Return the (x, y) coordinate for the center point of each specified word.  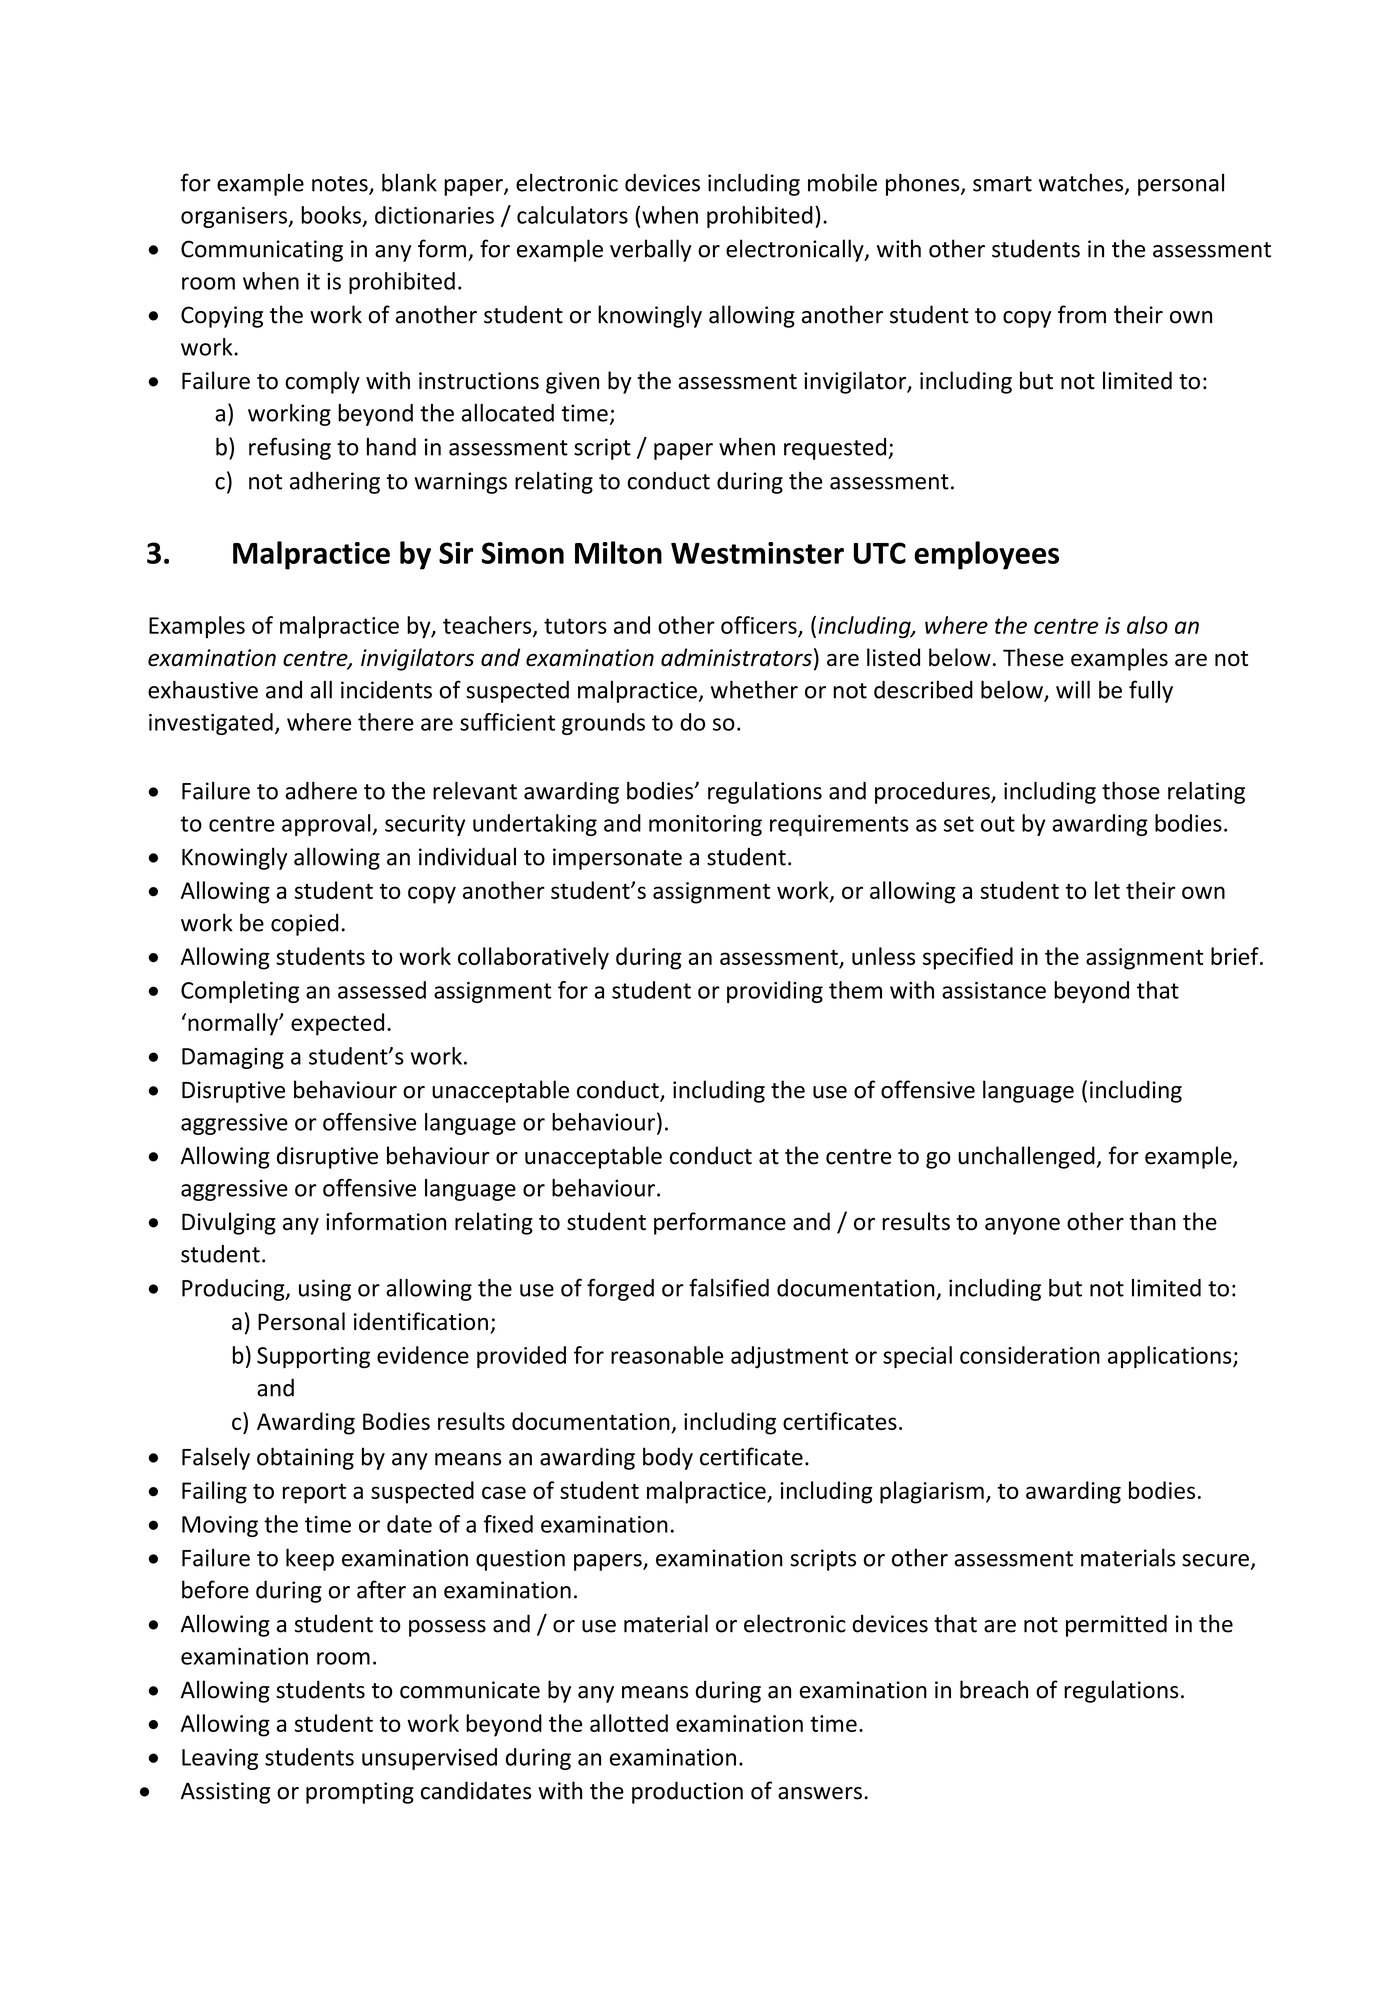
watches (1082, 183)
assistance (994, 990)
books (331, 215)
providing (775, 992)
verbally (651, 250)
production (687, 1792)
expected (337, 1024)
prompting (360, 1793)
